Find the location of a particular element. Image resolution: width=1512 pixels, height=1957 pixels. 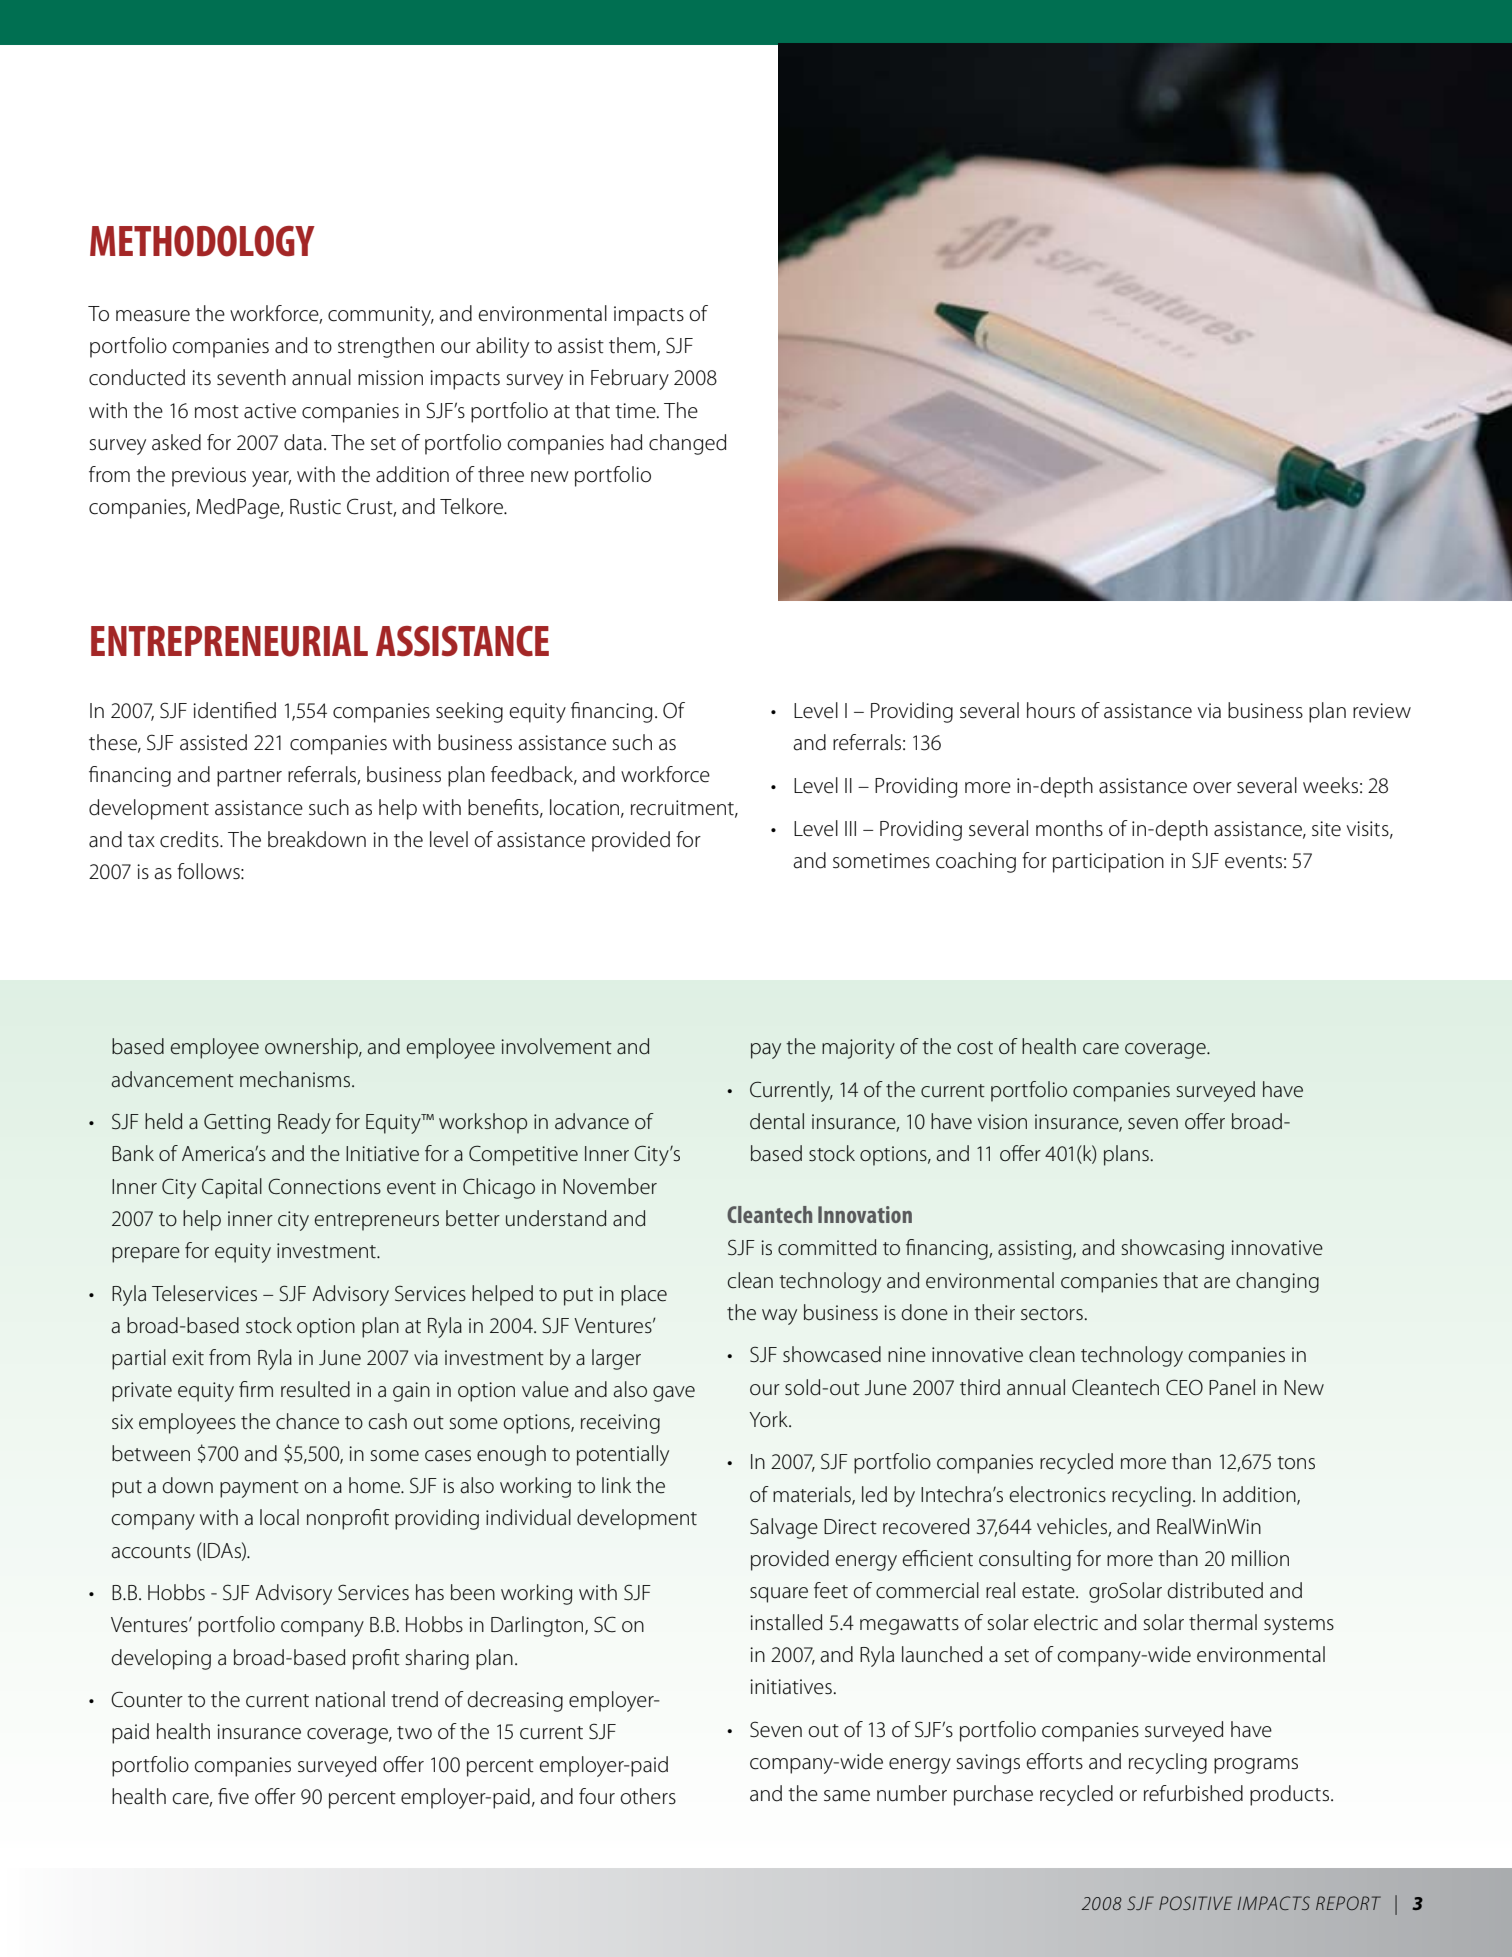

POSITIVE is located at coordinates (1195, 1903).
